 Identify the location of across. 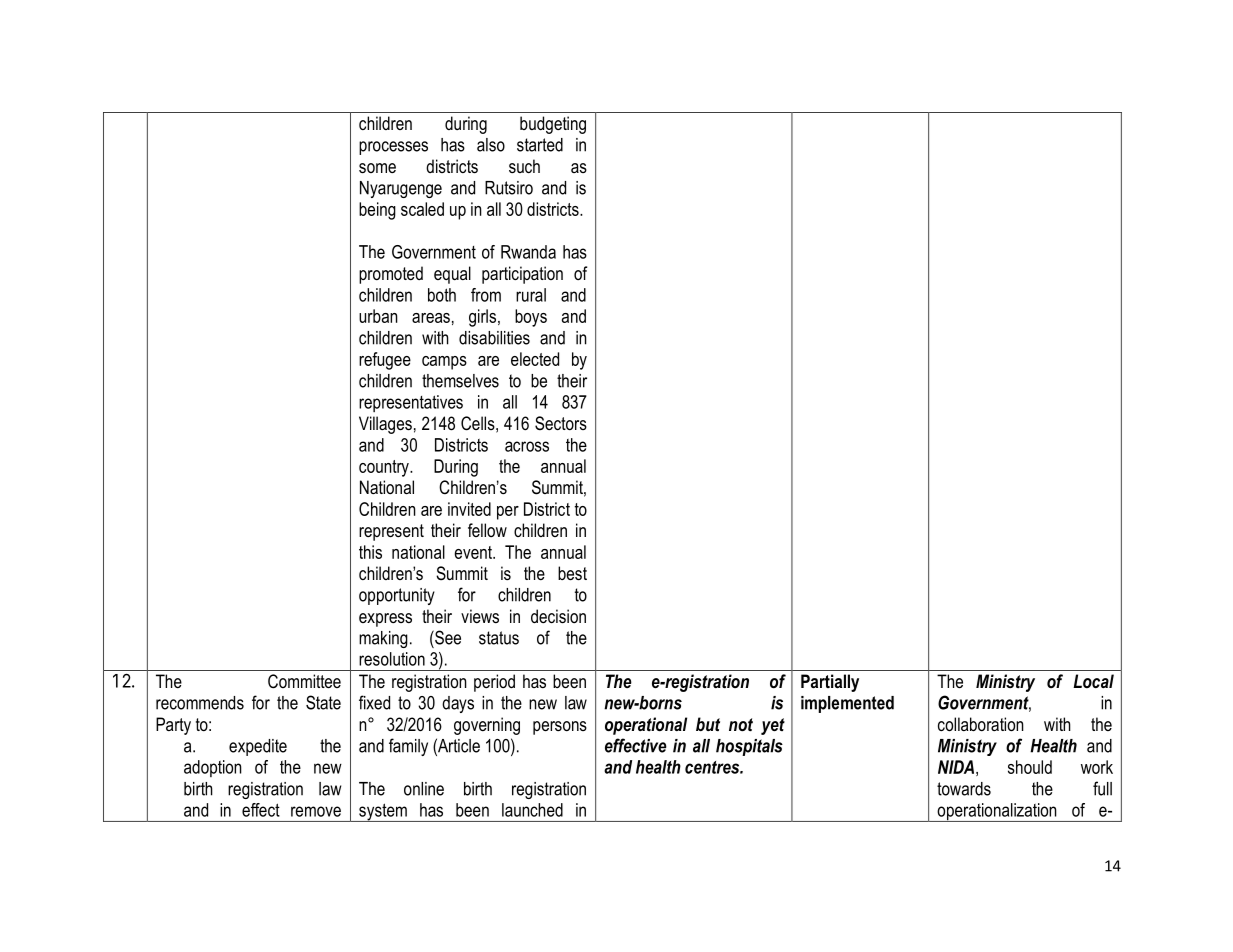
(527, 446).
